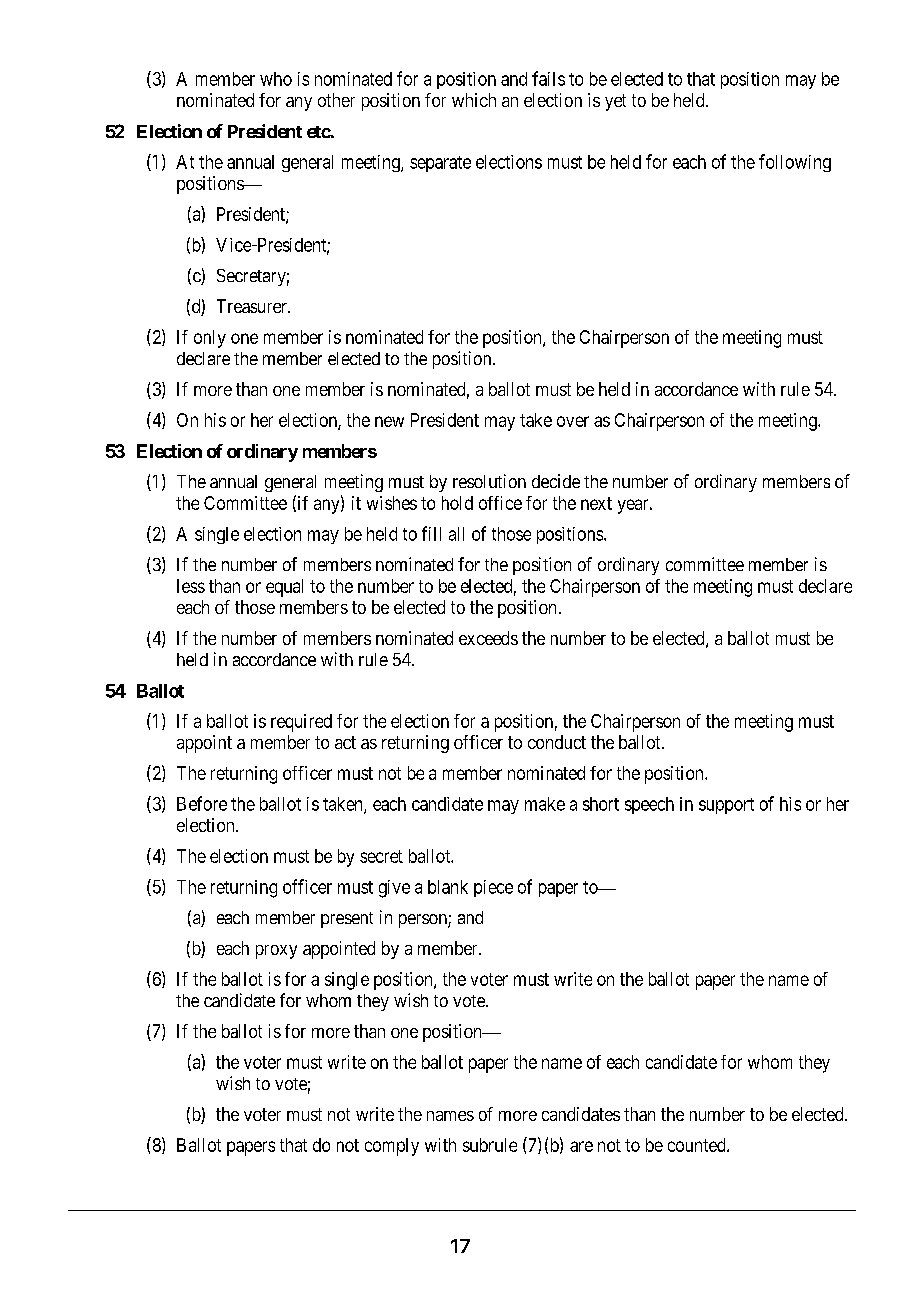 Image resolution: width=924 pixels, height=1308 pixels. Describe the element at coordinates (795, 163) in the screenshot. I see `following` at that location.
